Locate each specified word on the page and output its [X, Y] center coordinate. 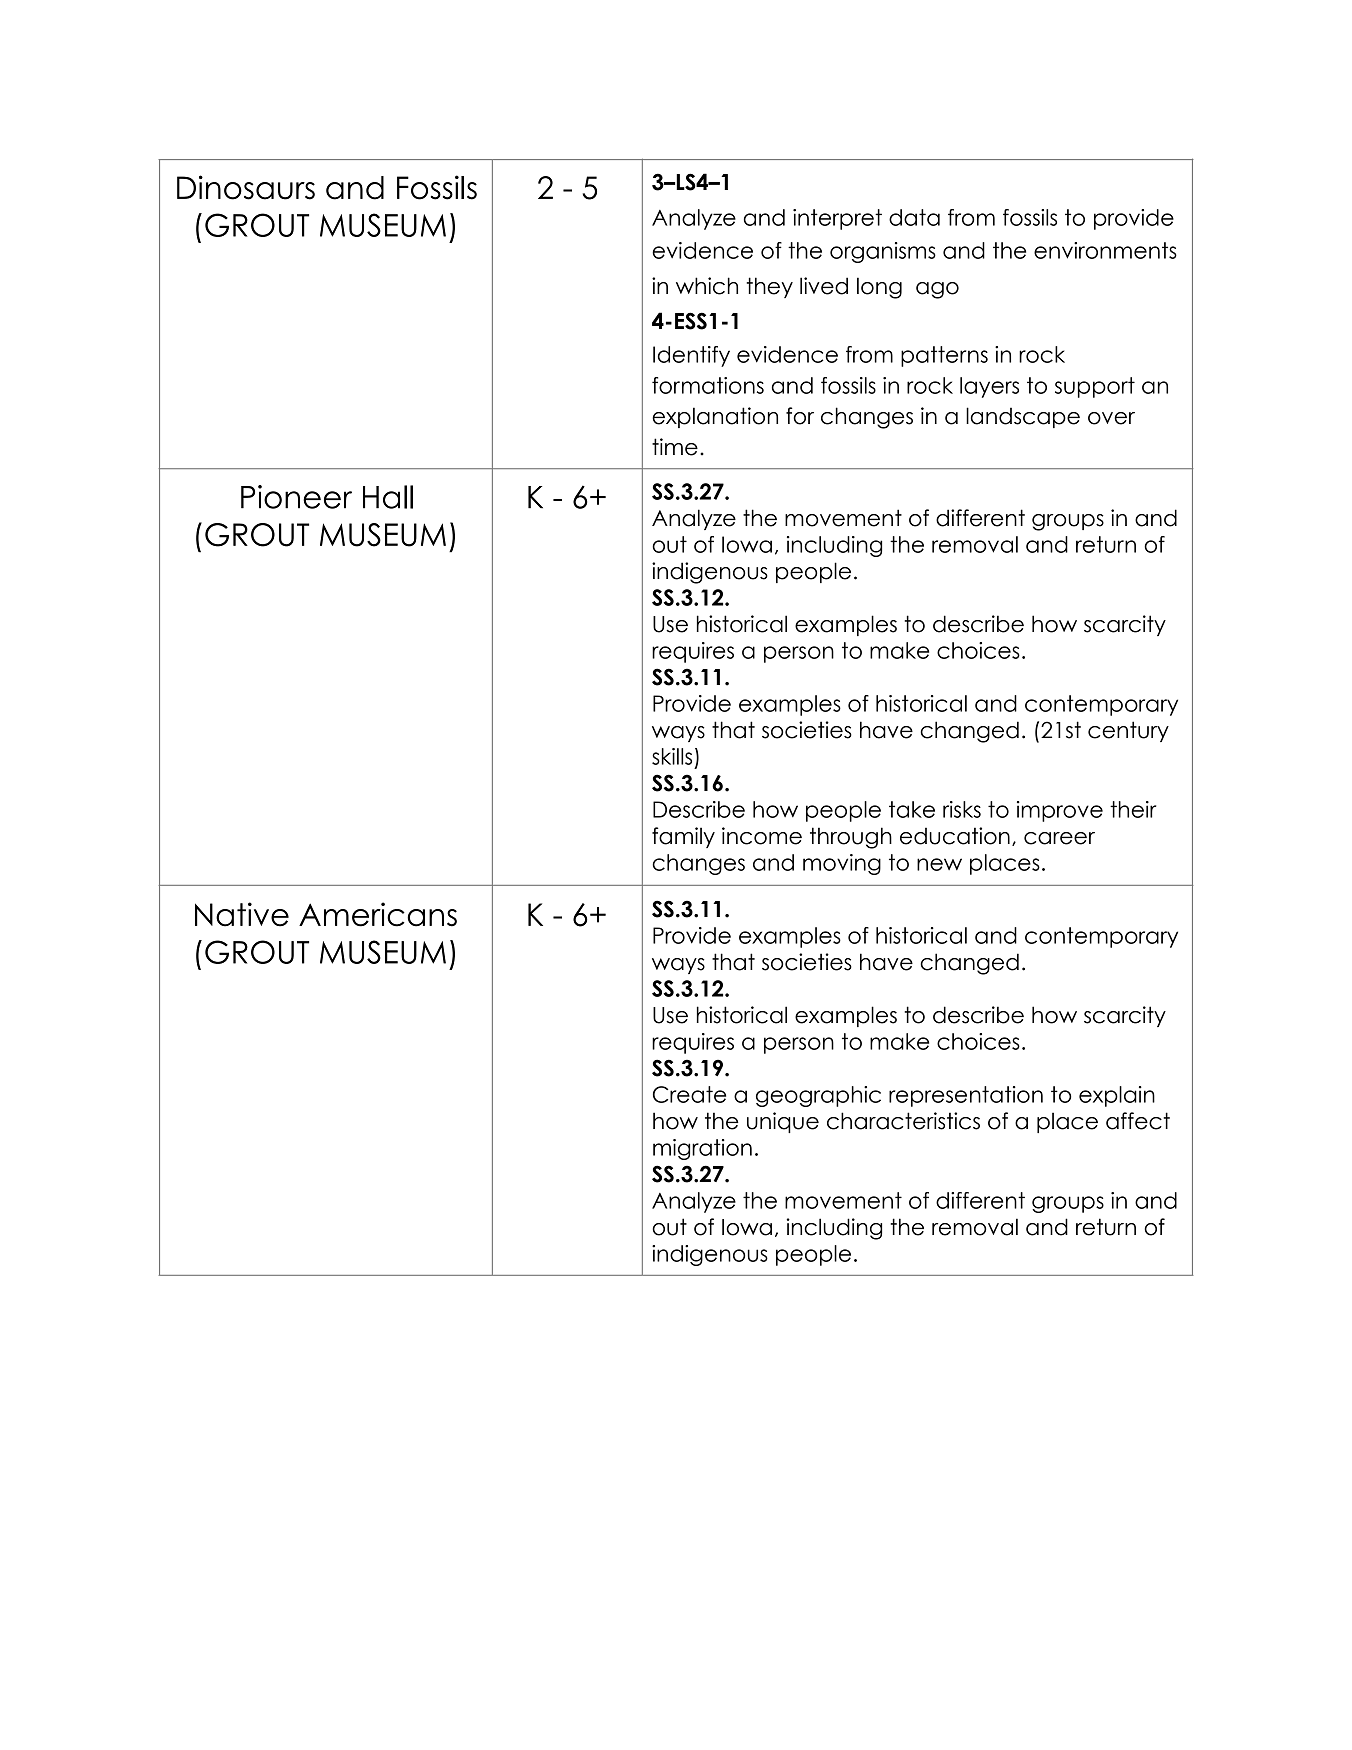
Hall [388, 497]
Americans [378, 914]
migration [702, 1149]
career [1059, 838]
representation [966, 1096]
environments [1105, 250]
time [675, 447]
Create [689, 1094]
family [683, 837]
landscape [1023, 417]
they [770, 287]
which [707, 286]
